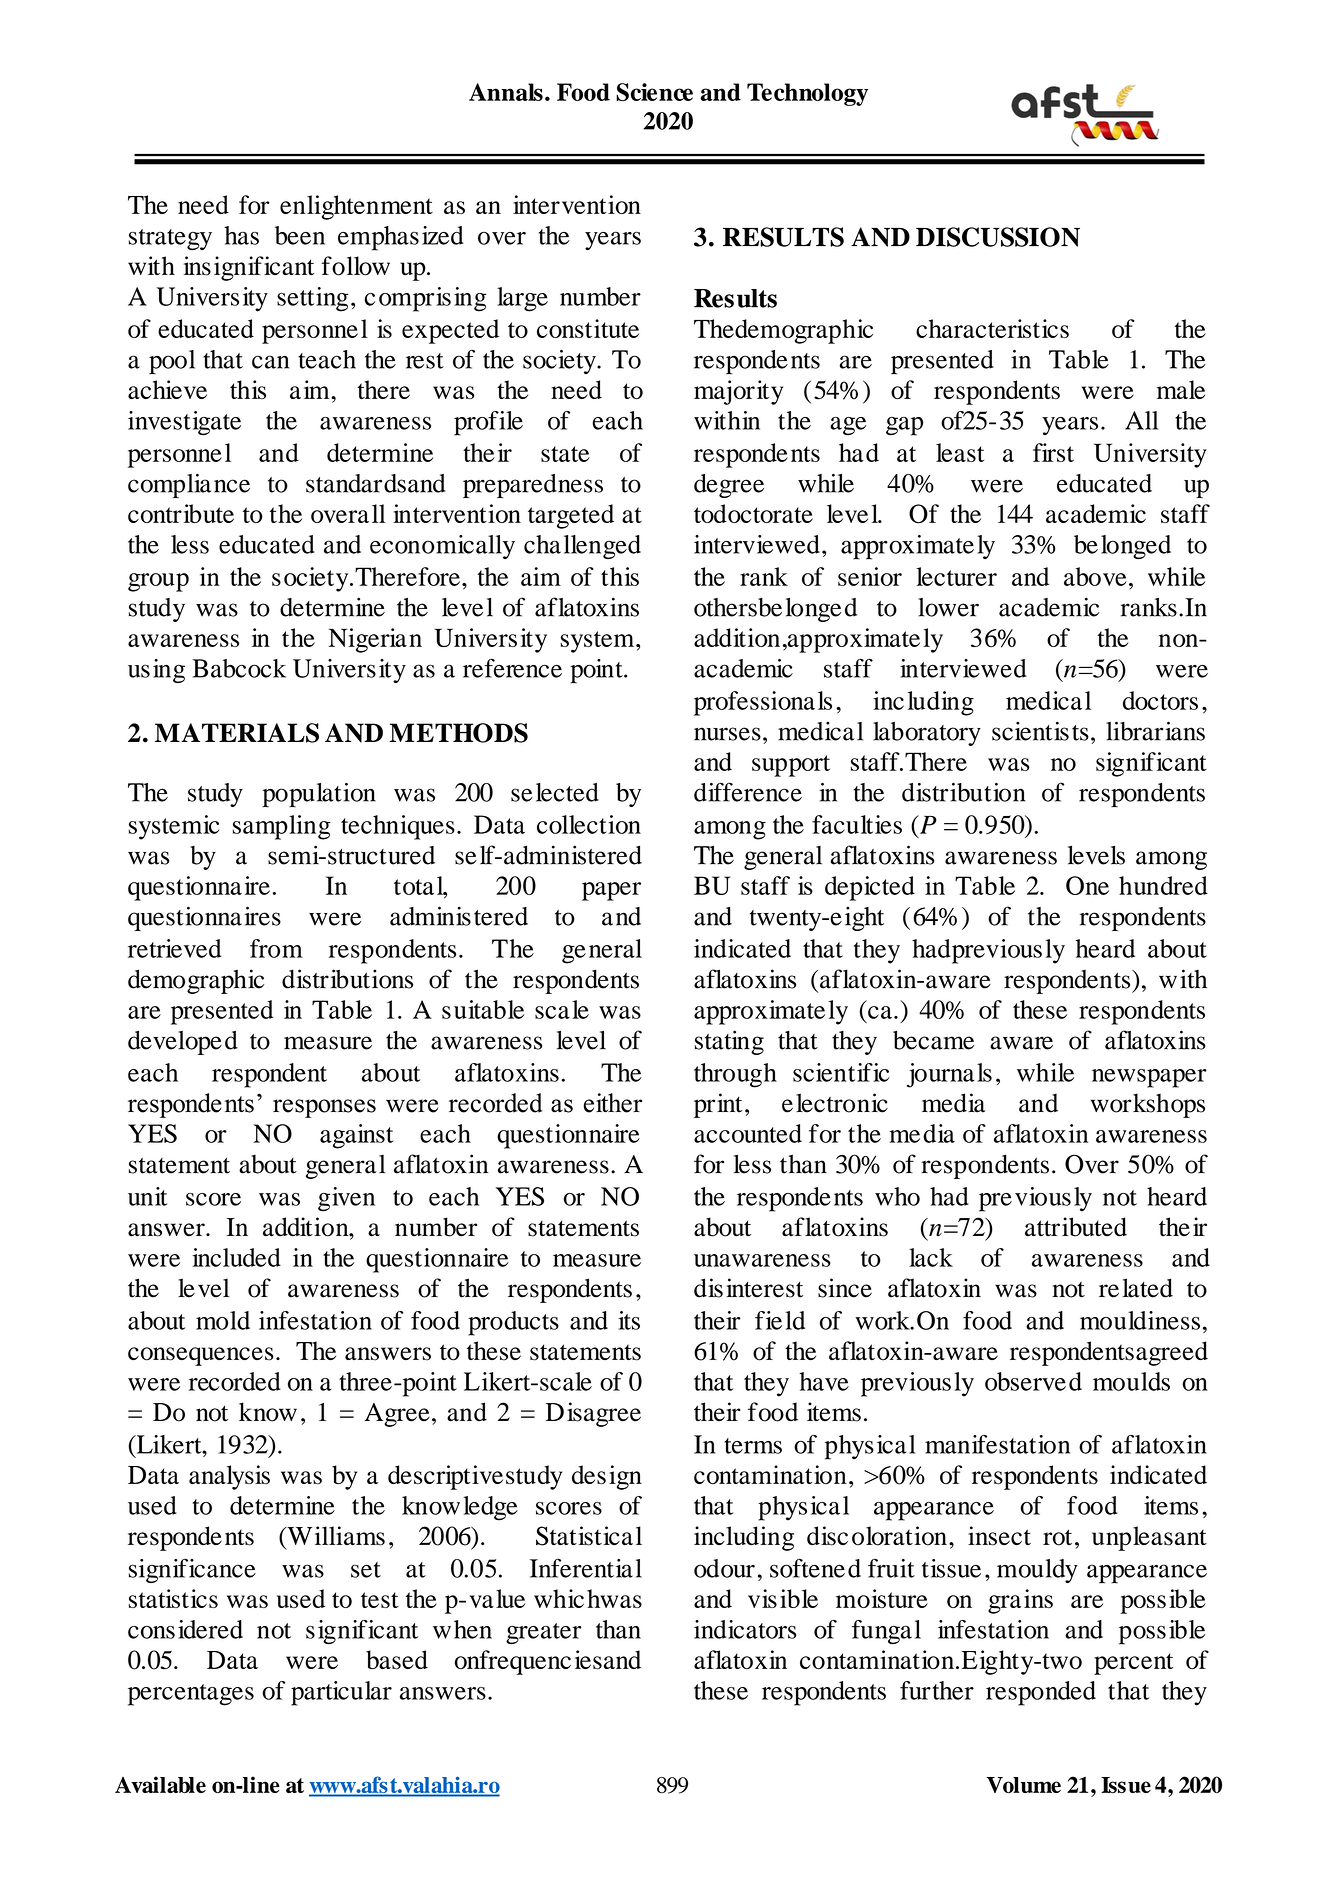  What do you see at coordinates (341, 1693) in the page?
I see `particular` at bounding box center [341, 1693].
